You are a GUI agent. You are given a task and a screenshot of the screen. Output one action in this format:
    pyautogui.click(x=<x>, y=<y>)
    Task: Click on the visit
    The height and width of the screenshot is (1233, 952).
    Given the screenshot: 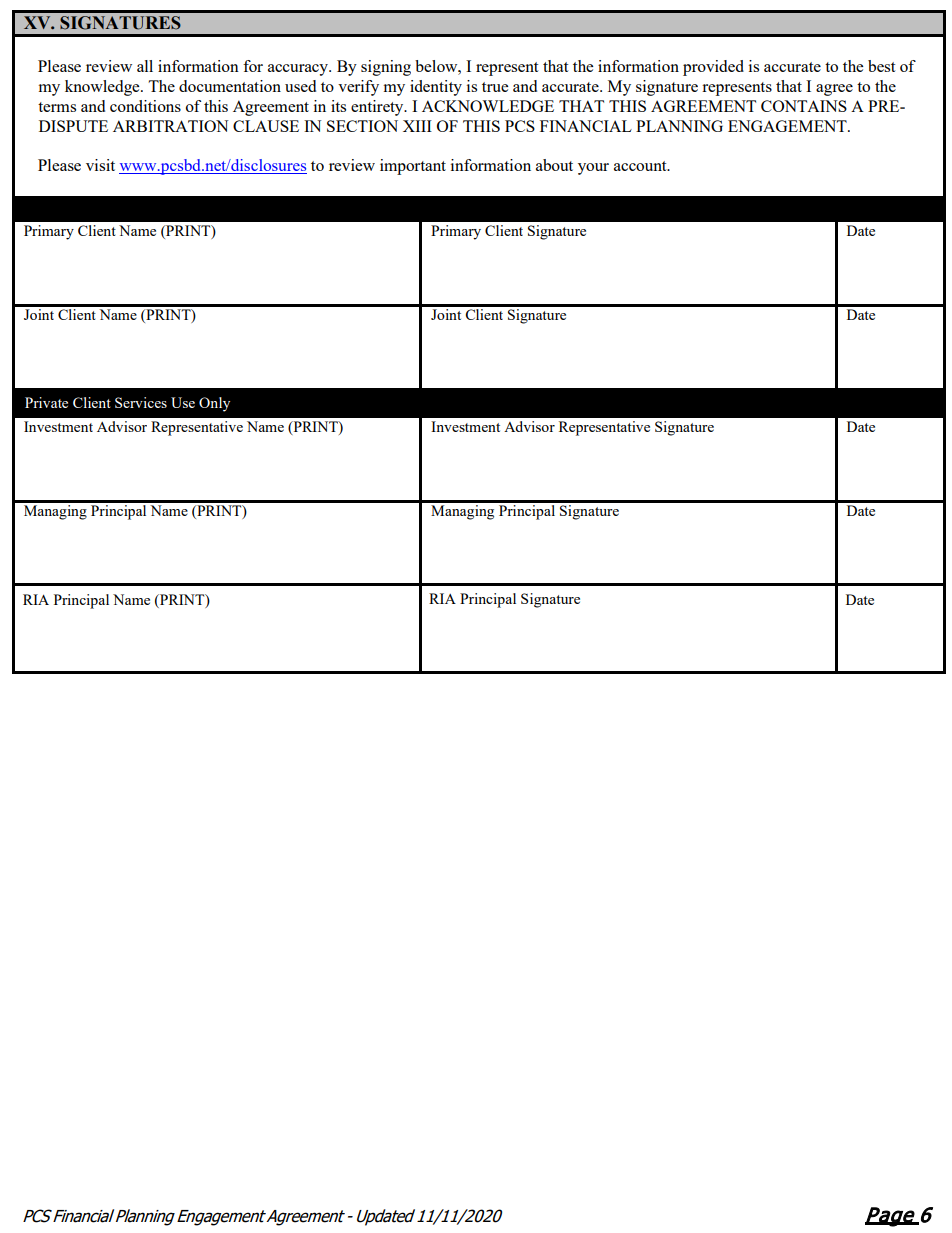 What is the action you would take?
    pyautogui.click(x=100, y=165)
